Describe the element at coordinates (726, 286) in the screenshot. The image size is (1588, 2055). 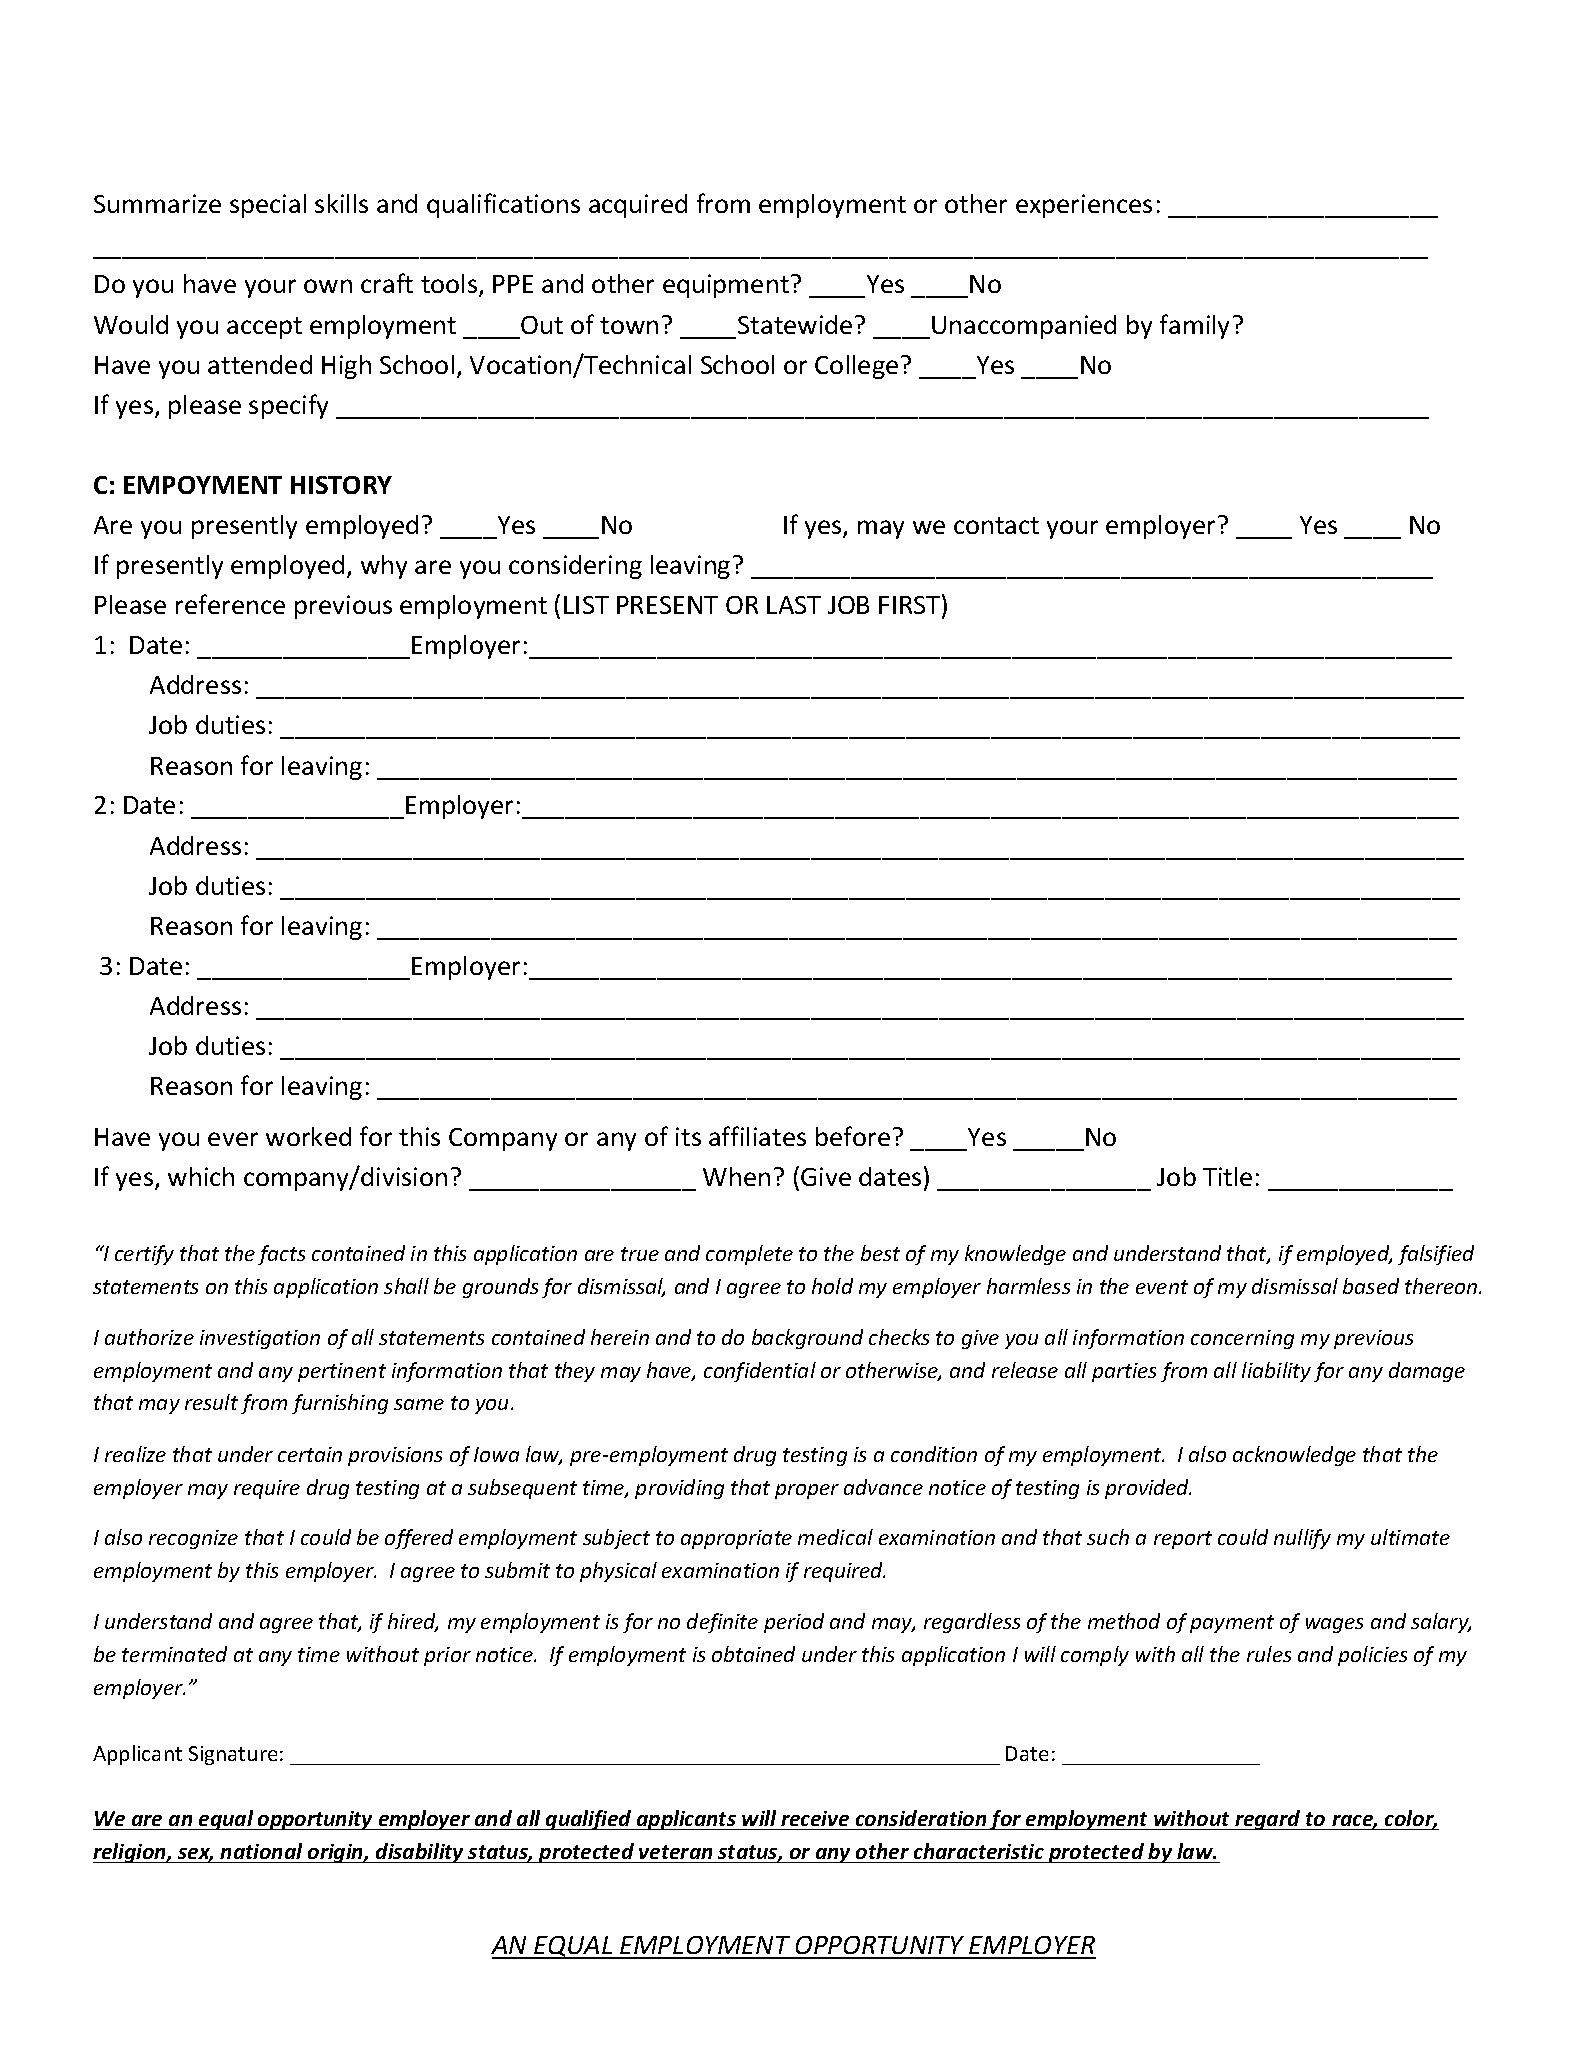
I see `equipment` at that location.
